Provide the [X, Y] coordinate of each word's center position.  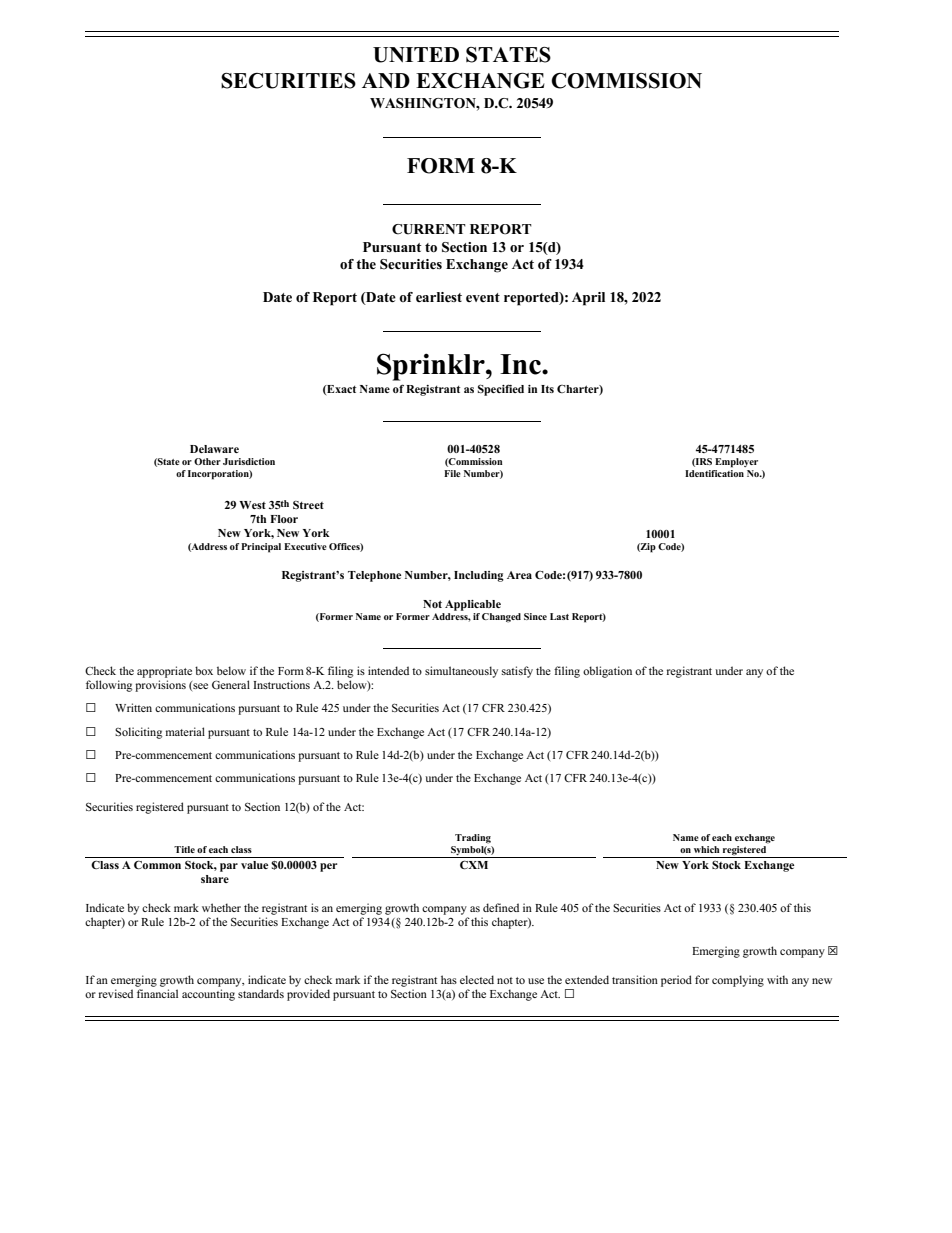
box [204, 670]
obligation [607, 672]
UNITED [416, 55]
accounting [208, 995]
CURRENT [429, 229]
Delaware [214, 449]
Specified [501, 390]
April [588, 299]
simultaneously [461, 672]
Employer [736, 463]
